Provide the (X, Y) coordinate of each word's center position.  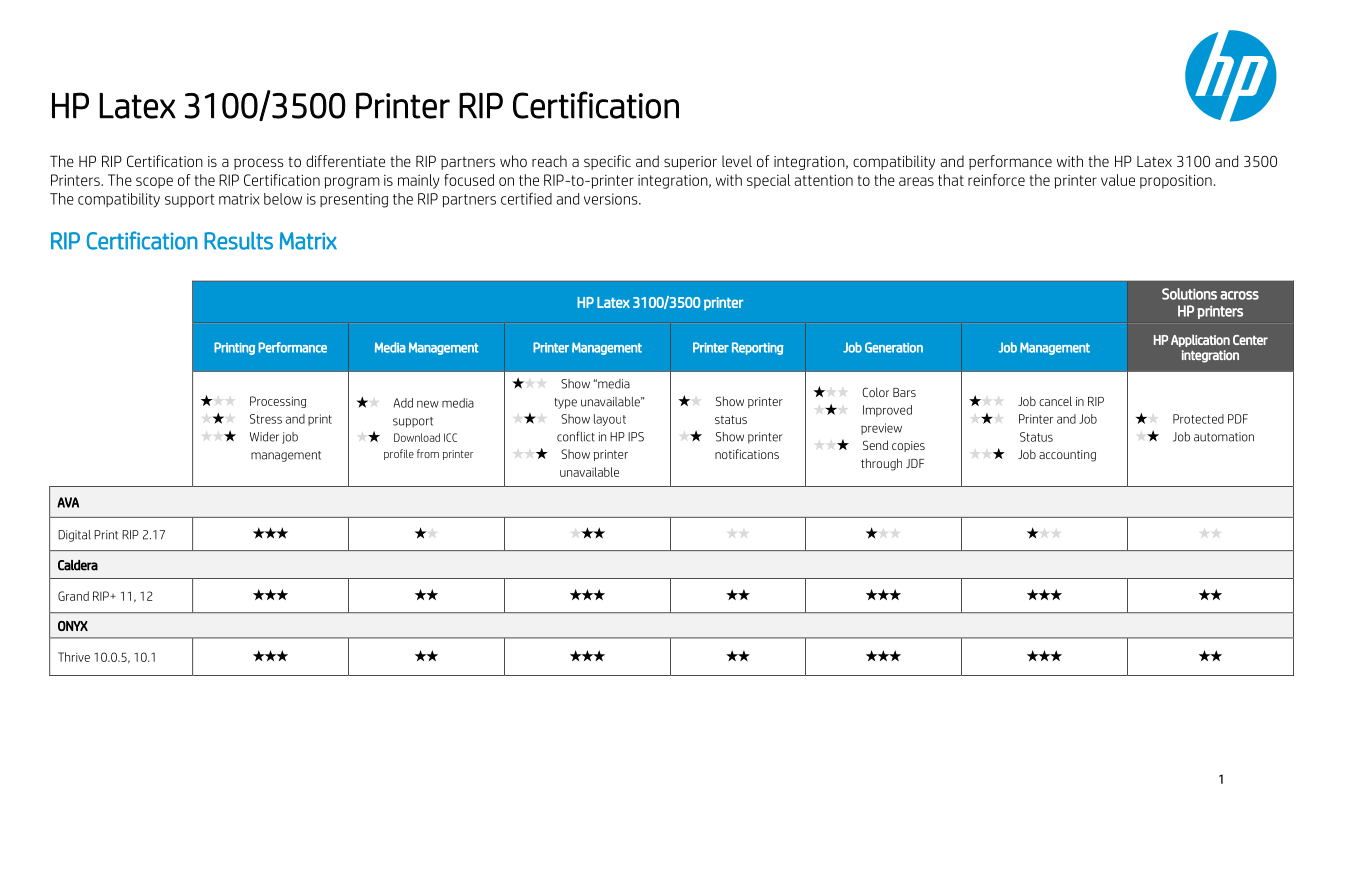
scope (154, 183)
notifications (747, 454)
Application (1200, 341)
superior (690, 163)
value (1118, 180)
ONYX (73, 626)
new (428, 404)
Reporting (757, 348)
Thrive (74, 657)
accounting (1067, 456)
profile (399, 454)
